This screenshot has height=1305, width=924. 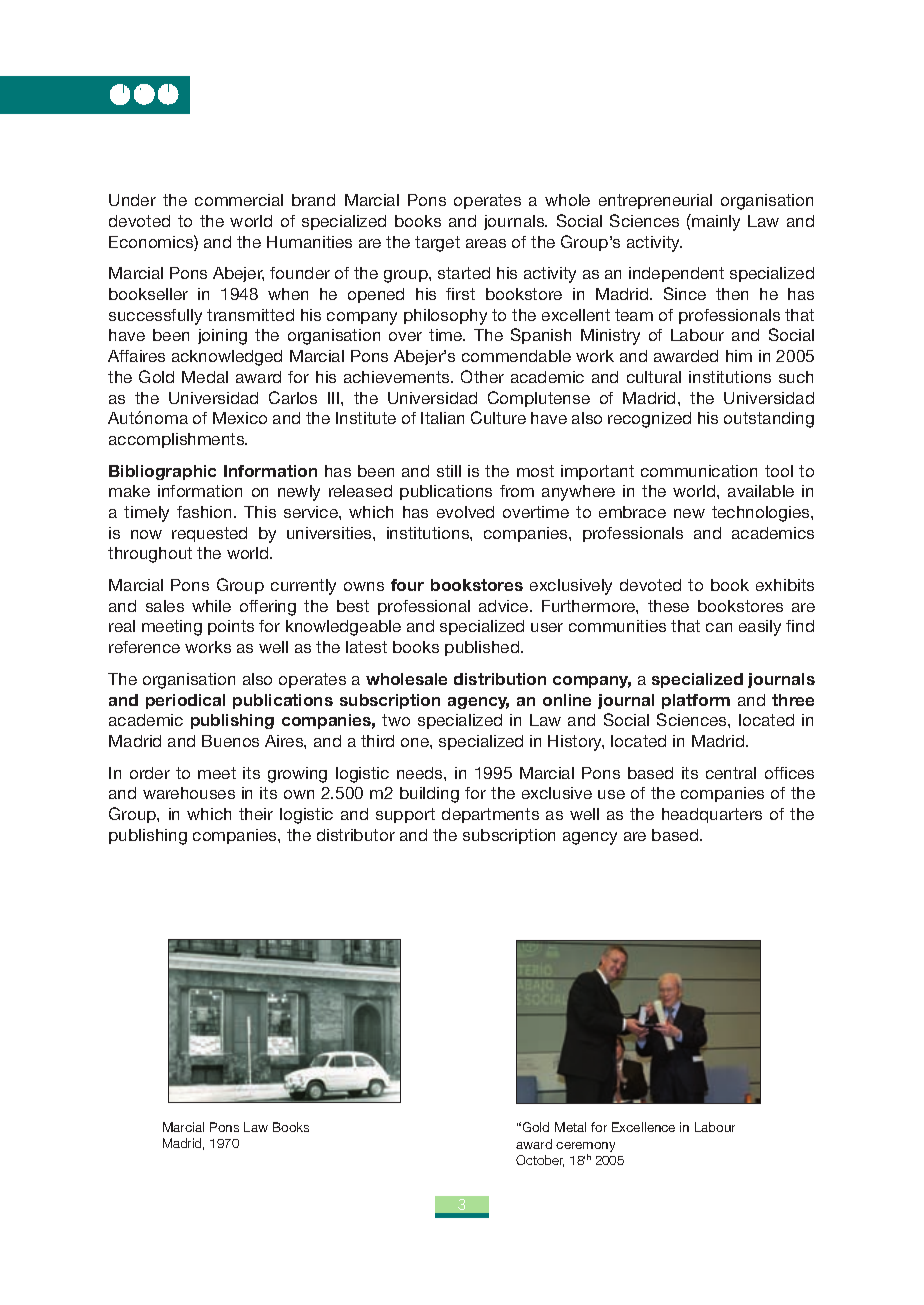 What do you see at coordinates (570, 1127) in the screenshot?
I see `Metal` at bounding box center [570, 1127].
